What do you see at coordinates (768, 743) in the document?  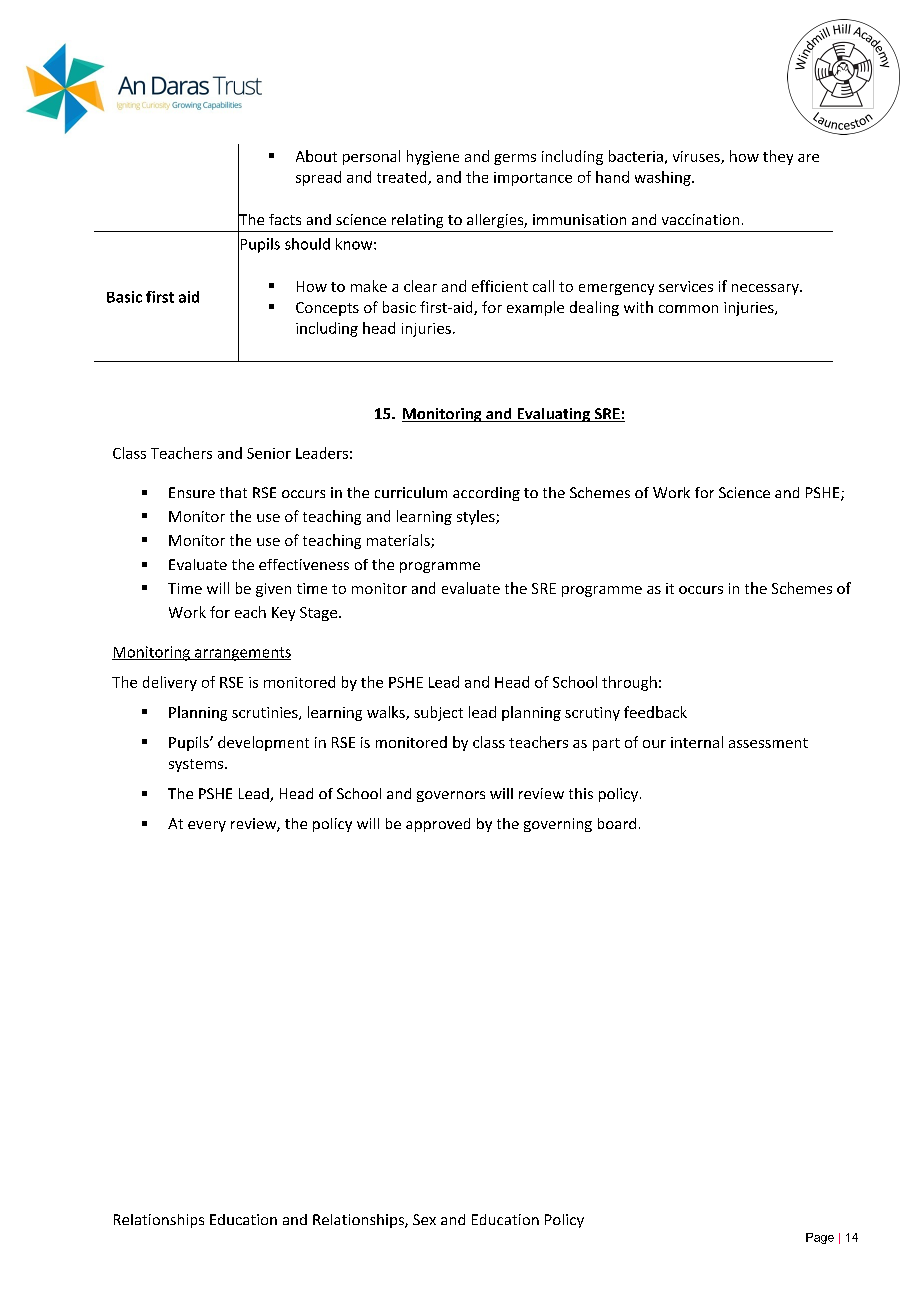 I see `assessment` at bounding box center [768, 743].
